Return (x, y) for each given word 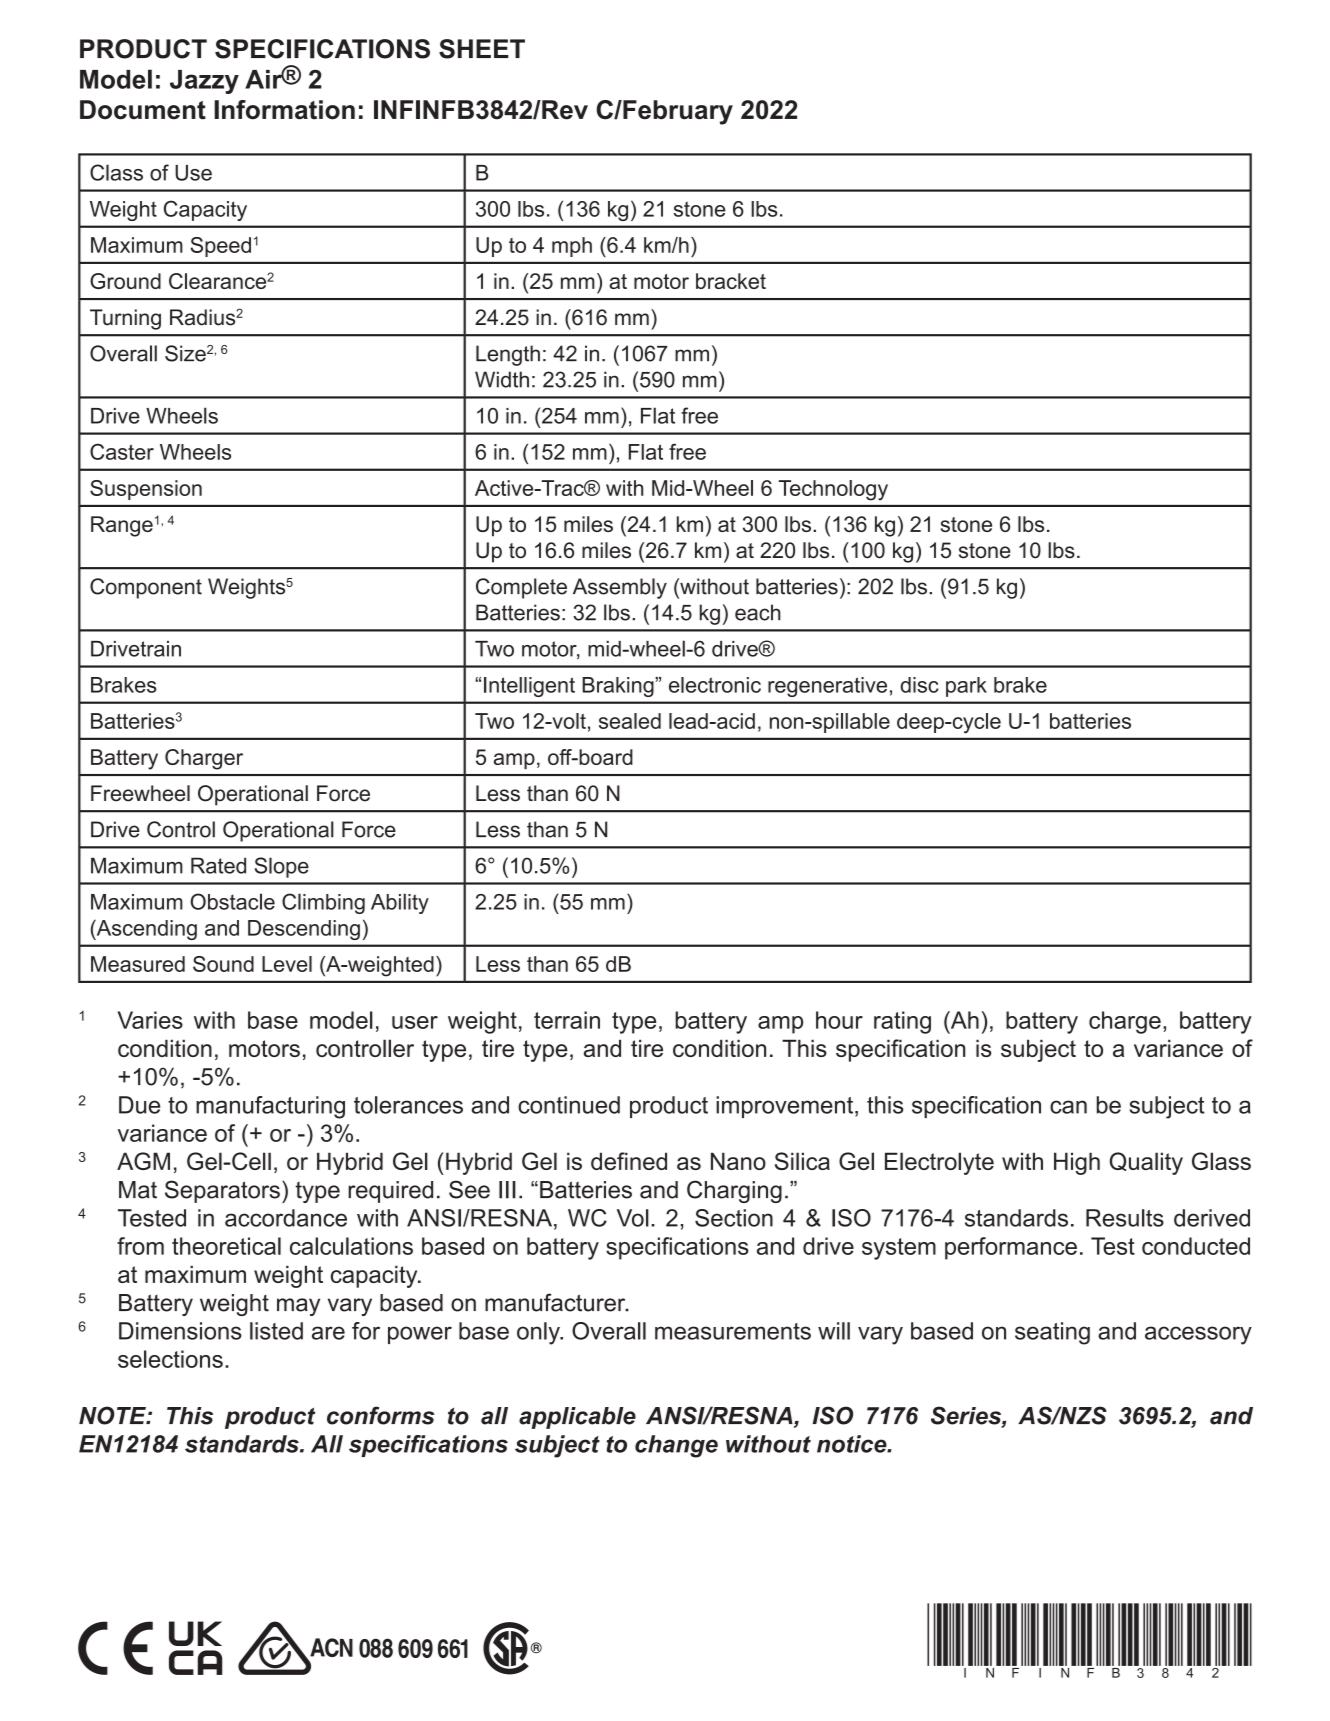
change (676, 1446)
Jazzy (204, 82)
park (966, 687)
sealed (630, 721)
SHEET (482, 49)
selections (170, 1359)
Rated (218, 865)
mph (572, 247)
